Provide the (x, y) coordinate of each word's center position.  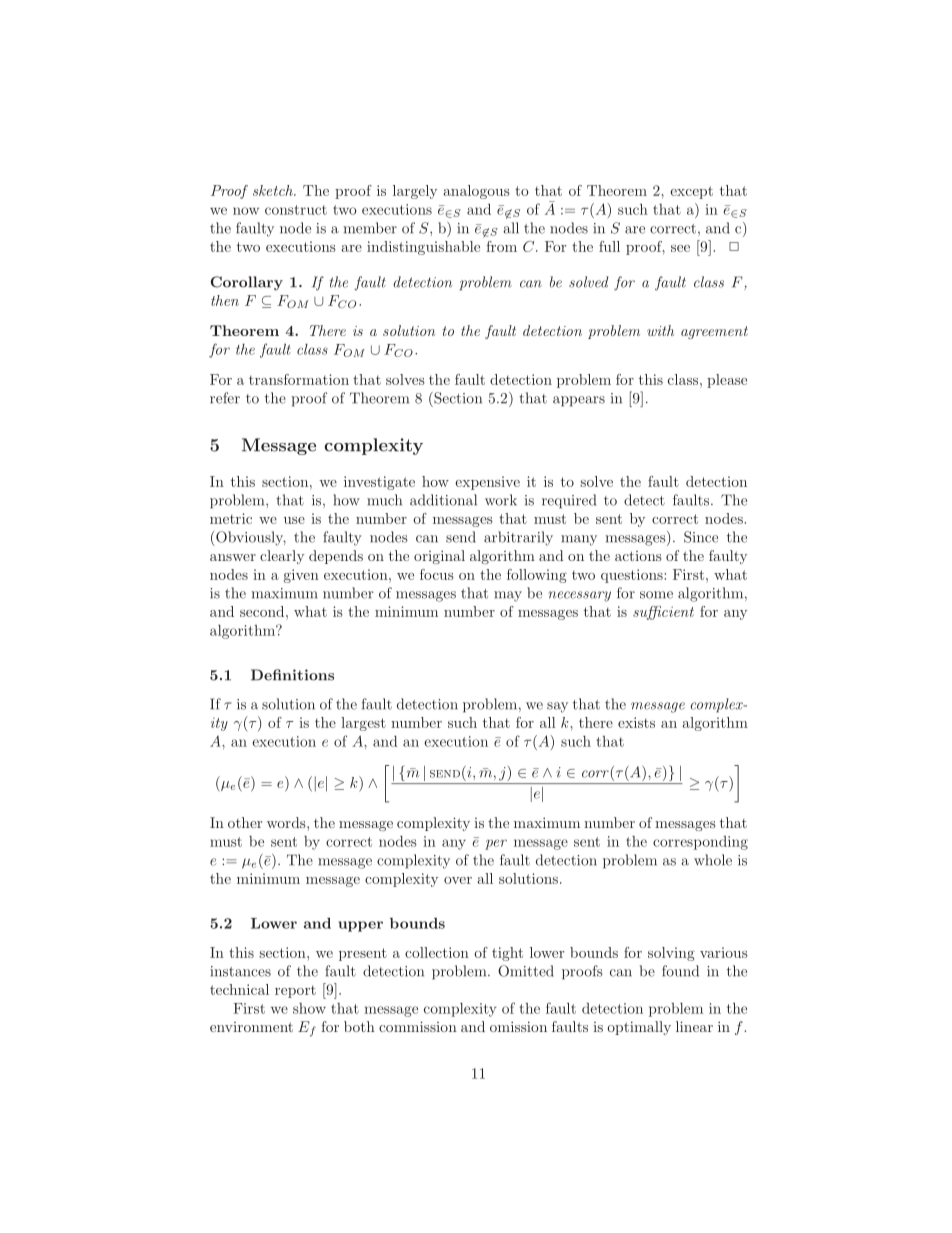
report (295, 991)
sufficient (663, 613)
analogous (476, 192)
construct (296, 210)
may (508, 596)
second (263, 611)
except (691, 192)
